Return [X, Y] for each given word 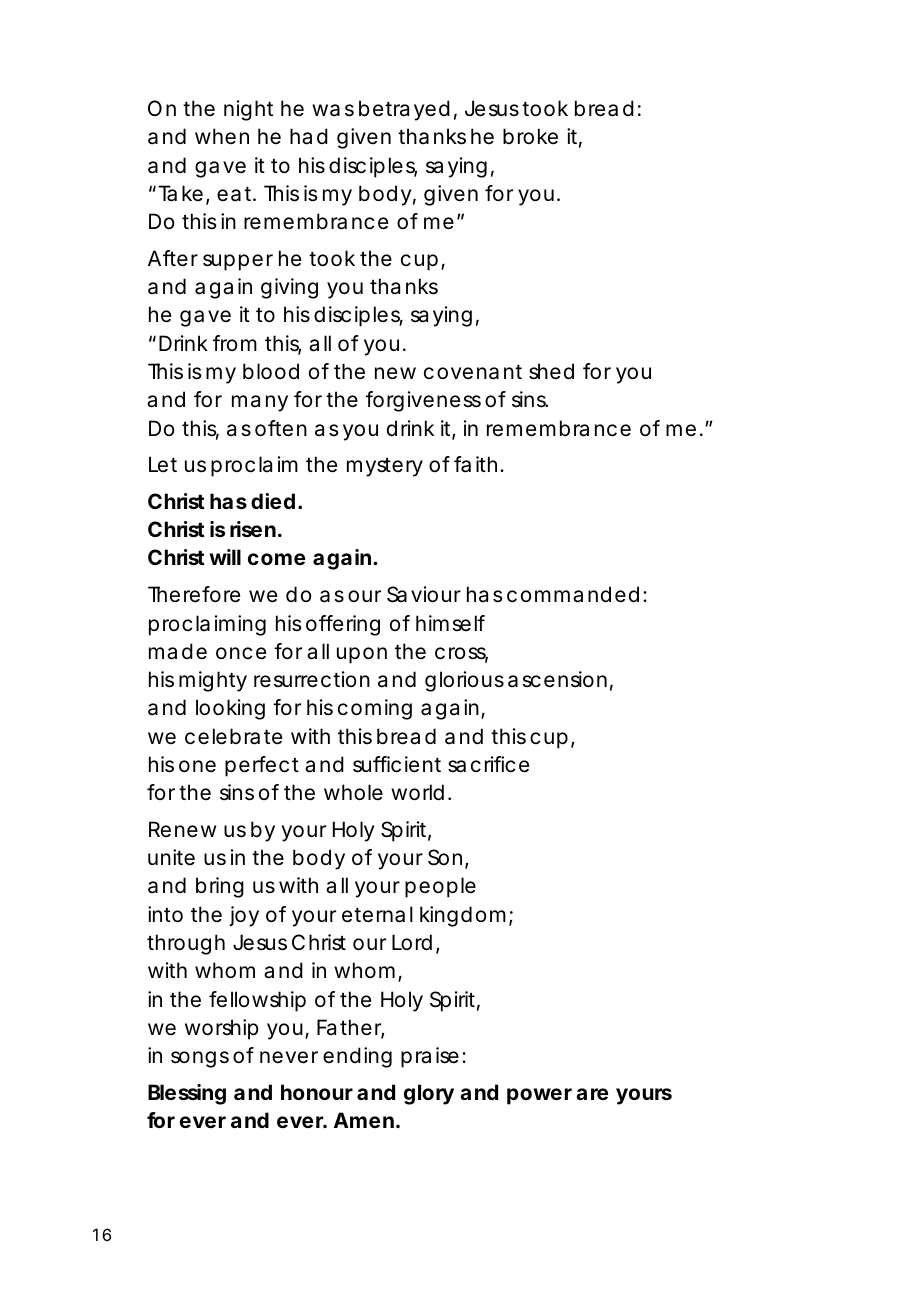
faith [475, 464]
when [222, 136]
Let [163, 464]
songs [200, 1059]
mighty [213, 681]
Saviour [424, 594]
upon [362, 655]
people [440, 887]
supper [238, 262]
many [260, 403]
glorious [464, 681]
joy [244, 916]
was [333, 110]
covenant [473, 372]
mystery [385, 467]
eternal [377, 914]
